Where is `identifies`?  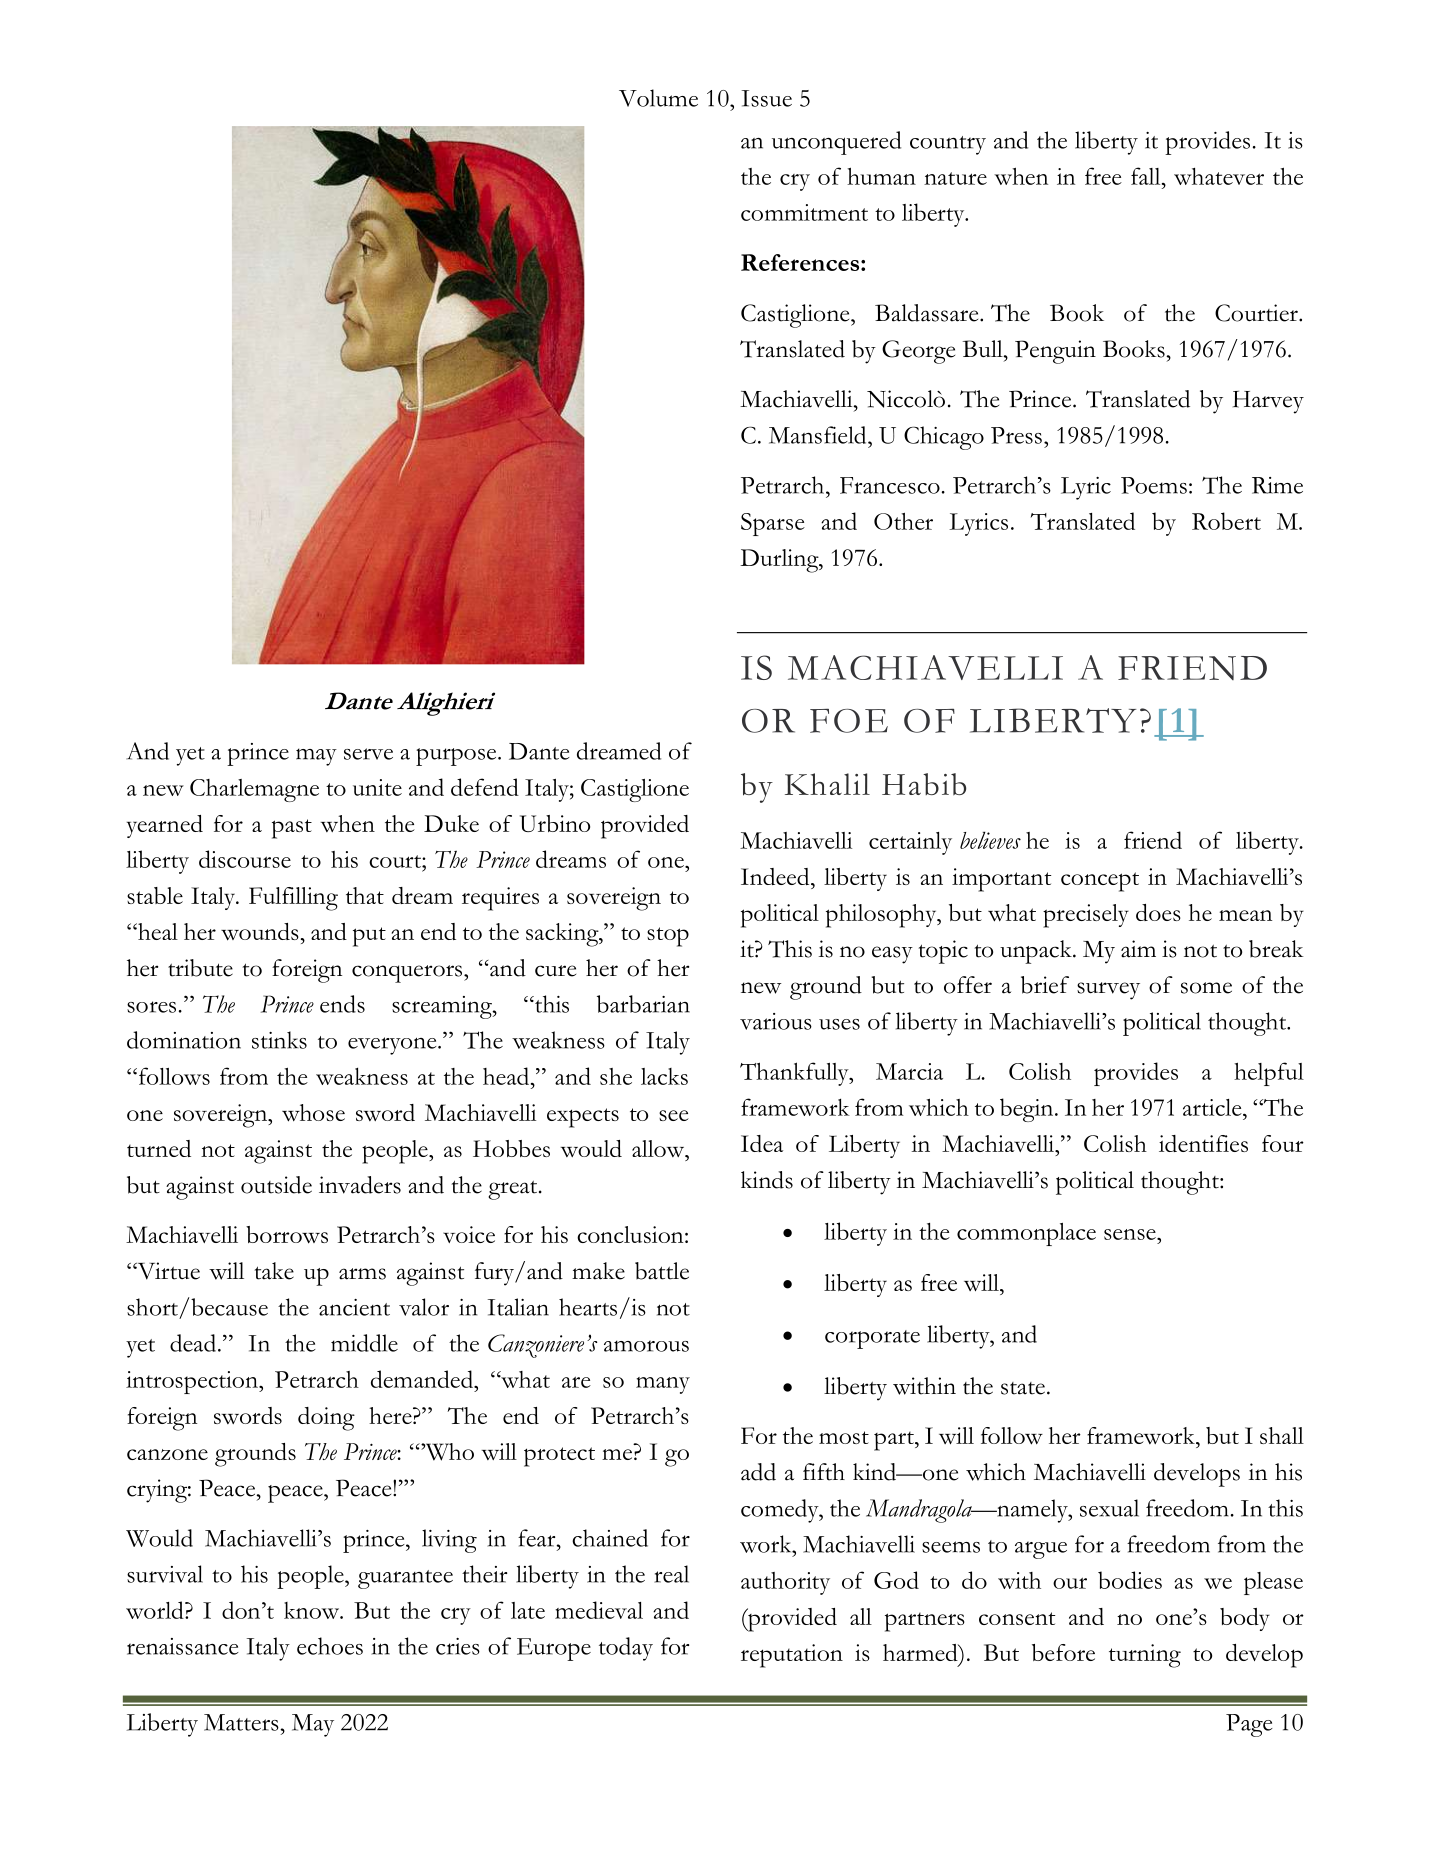 identifies is located at coordinates (1203, 1143).
